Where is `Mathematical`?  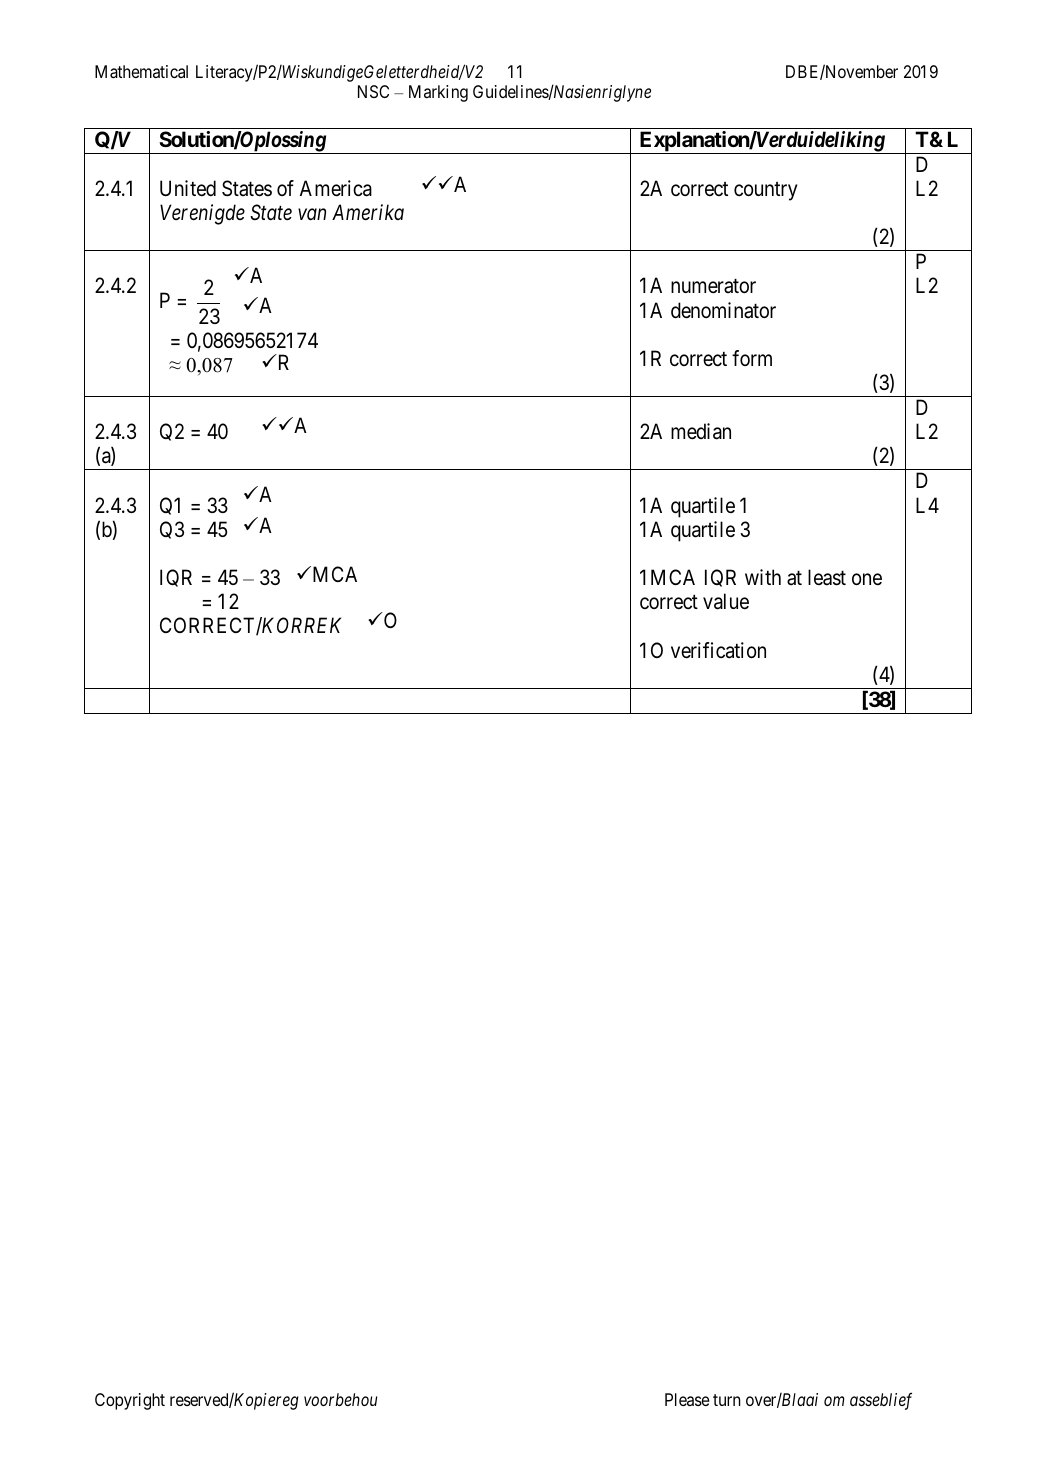 Mathematical is located at coordinates (141, 71).
